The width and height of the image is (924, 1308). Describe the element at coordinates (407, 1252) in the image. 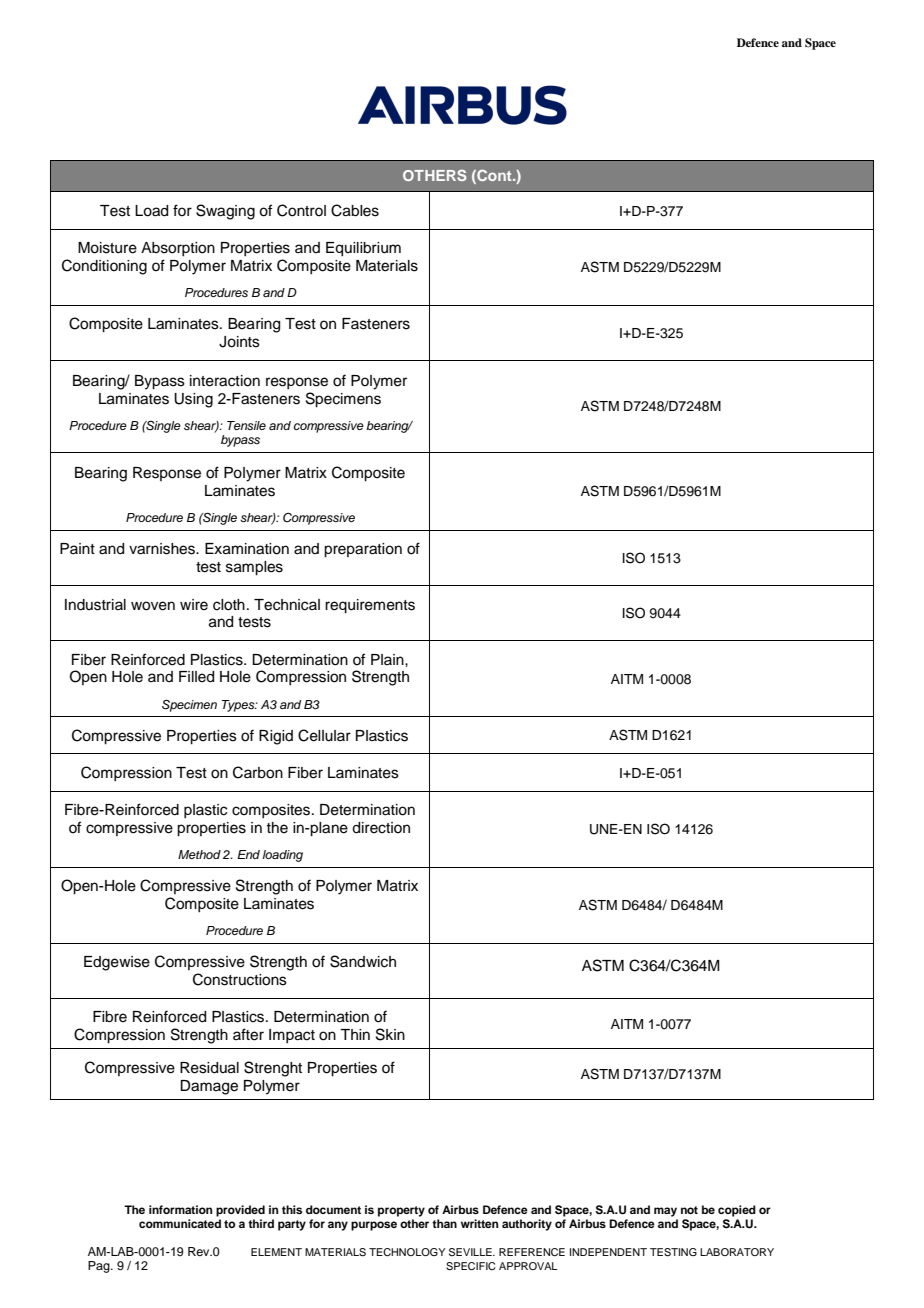

I see `TECHNOLOGY` at that location.
